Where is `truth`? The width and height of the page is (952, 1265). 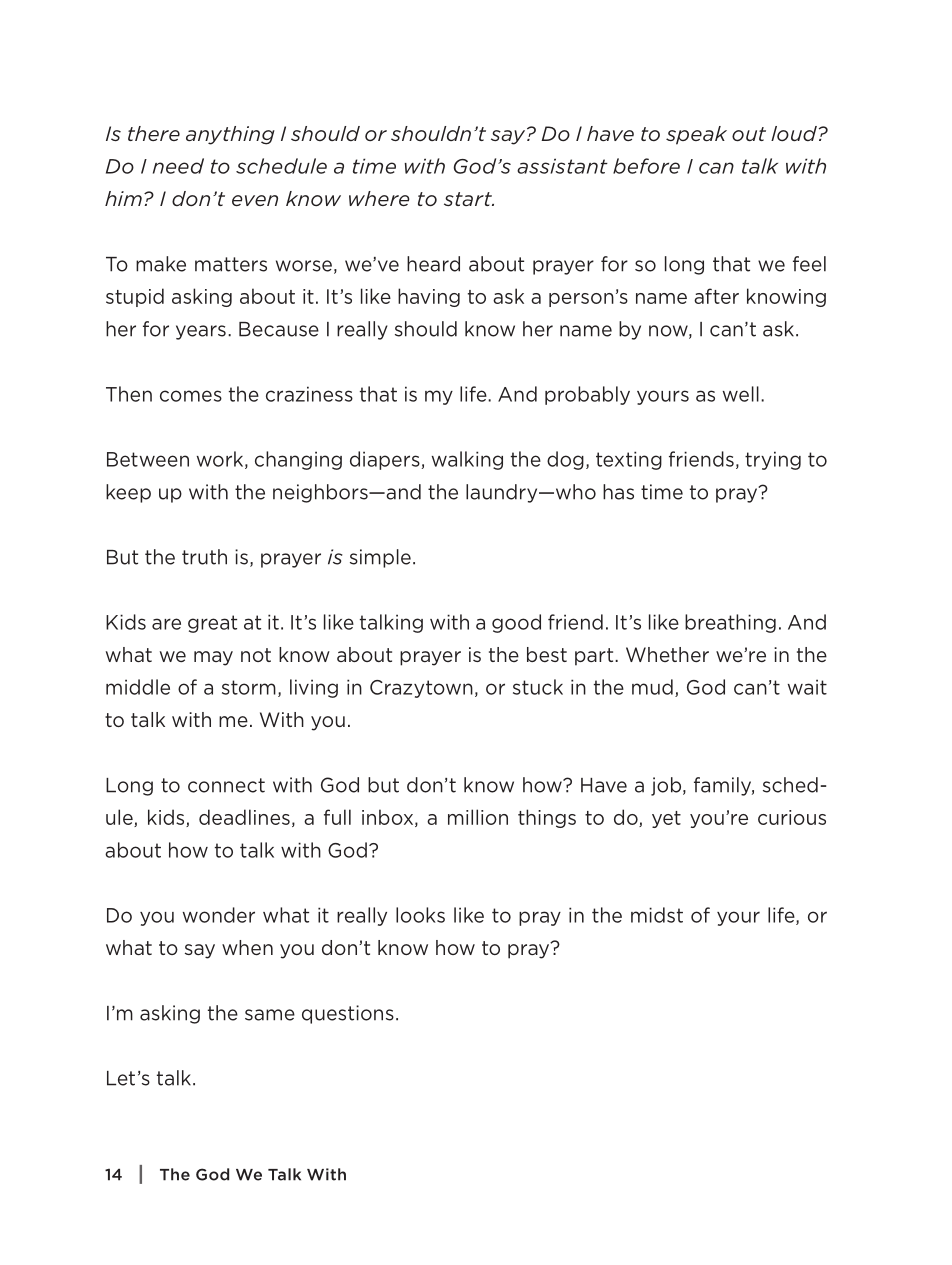
truth is located at coordinates (204, 557).
